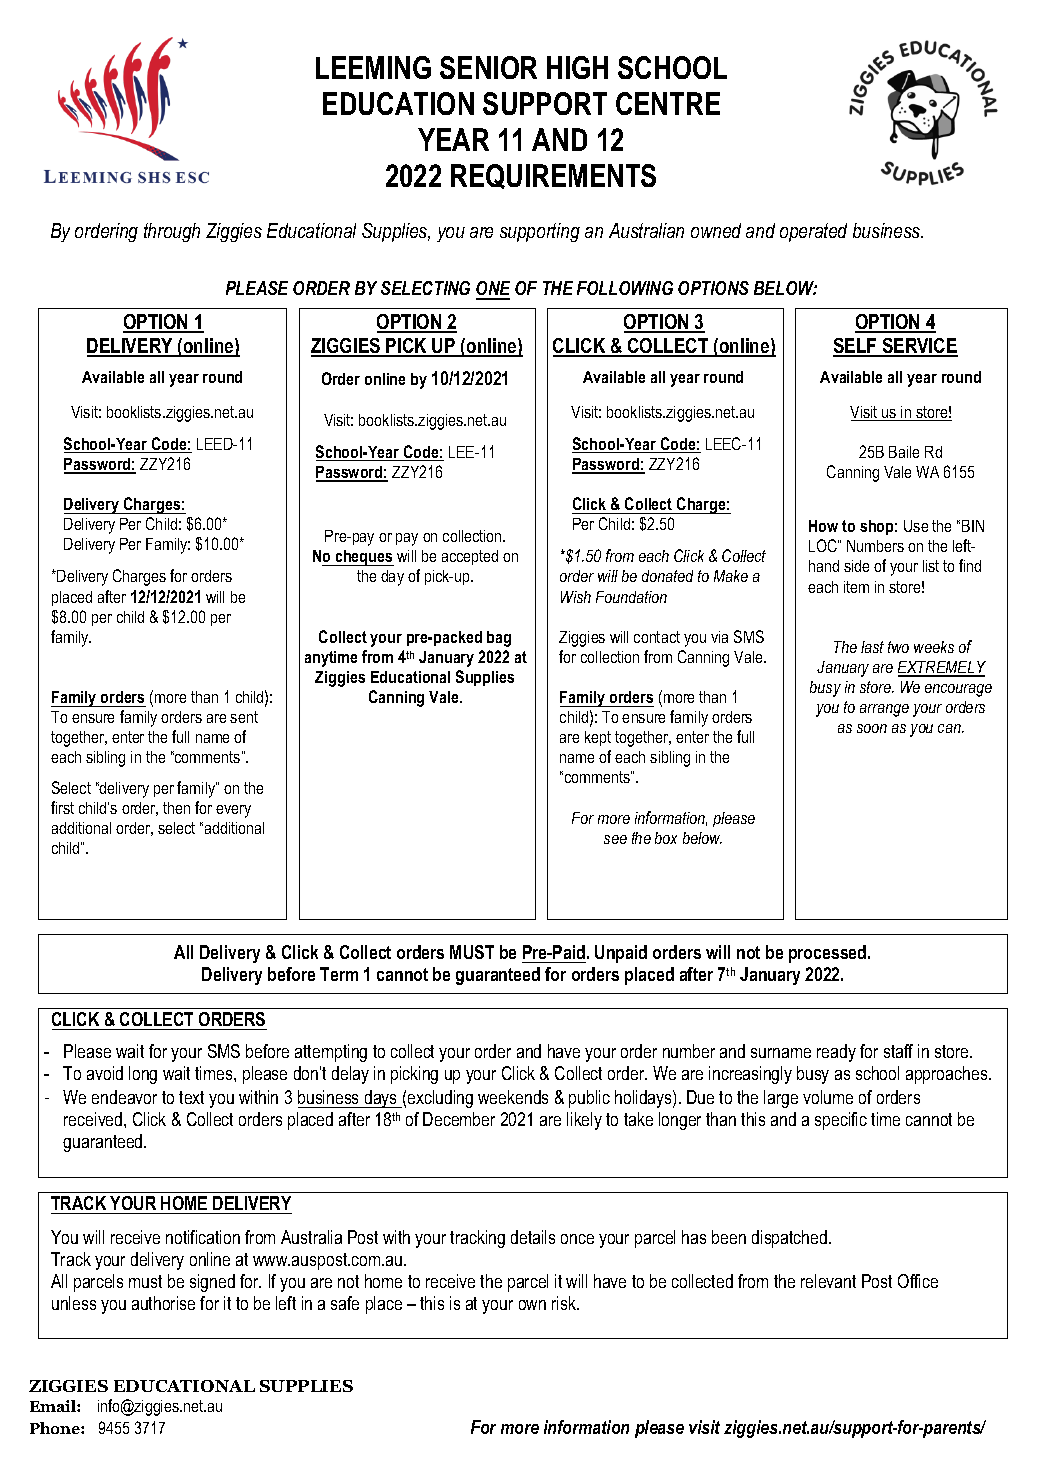  Describe the element at coordinates (533, 1237) in the screenshot. I see `details` at that location.
